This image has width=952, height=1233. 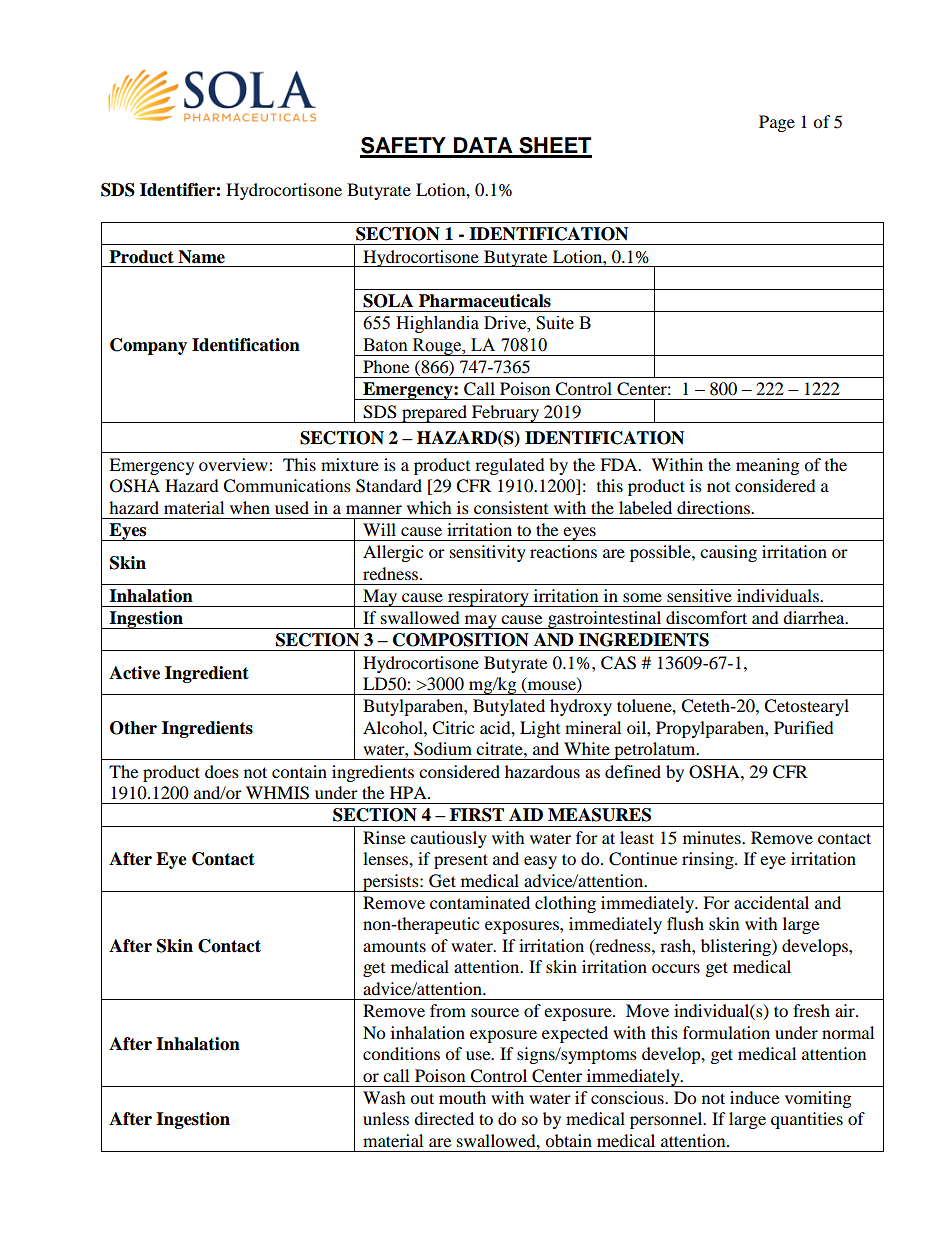 What do you see at coordinates (234, 464) in the image?
I see `overview` at bounding box center [234, 464].
